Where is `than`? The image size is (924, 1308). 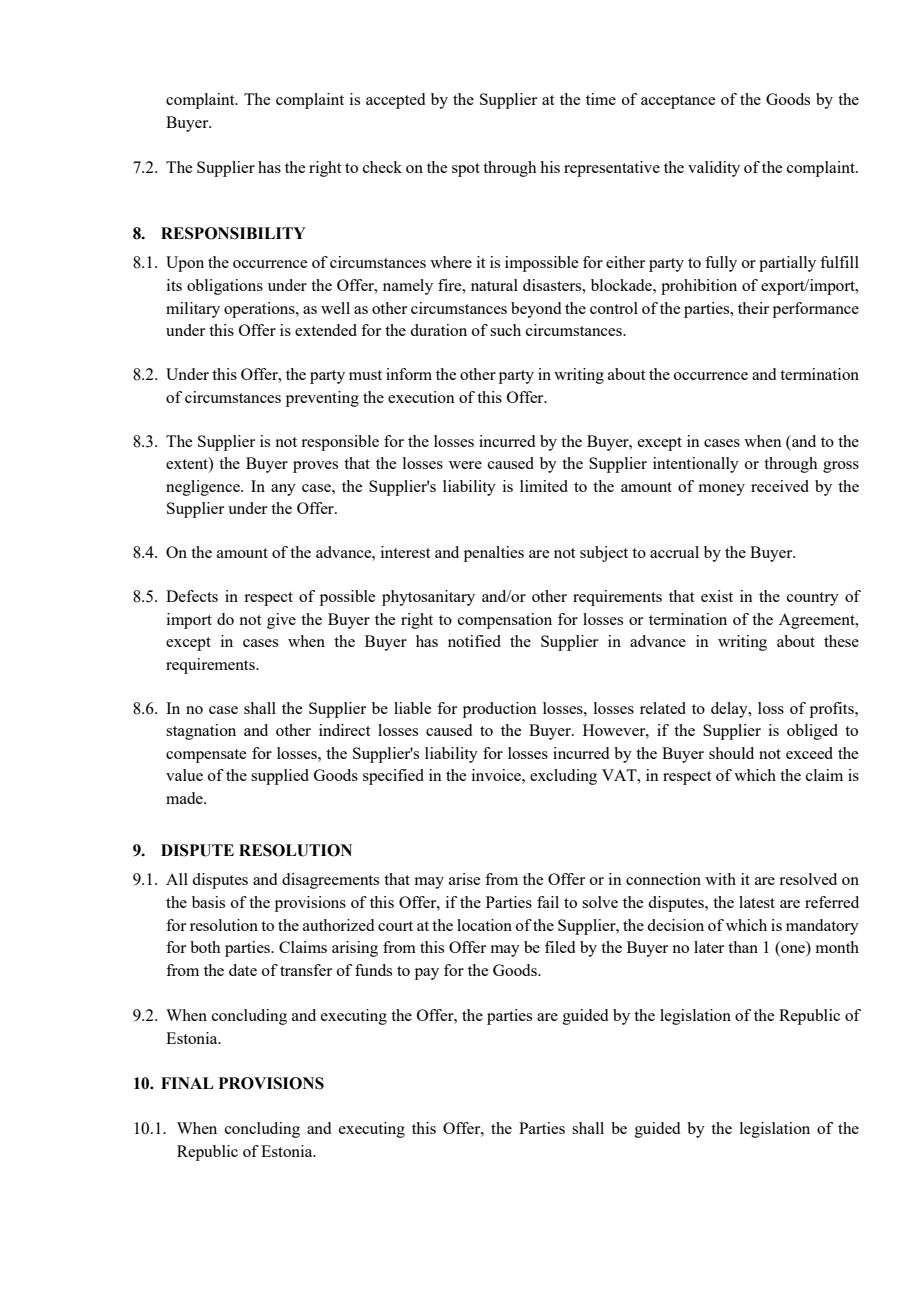 than is located at coordinates (743, 947).
